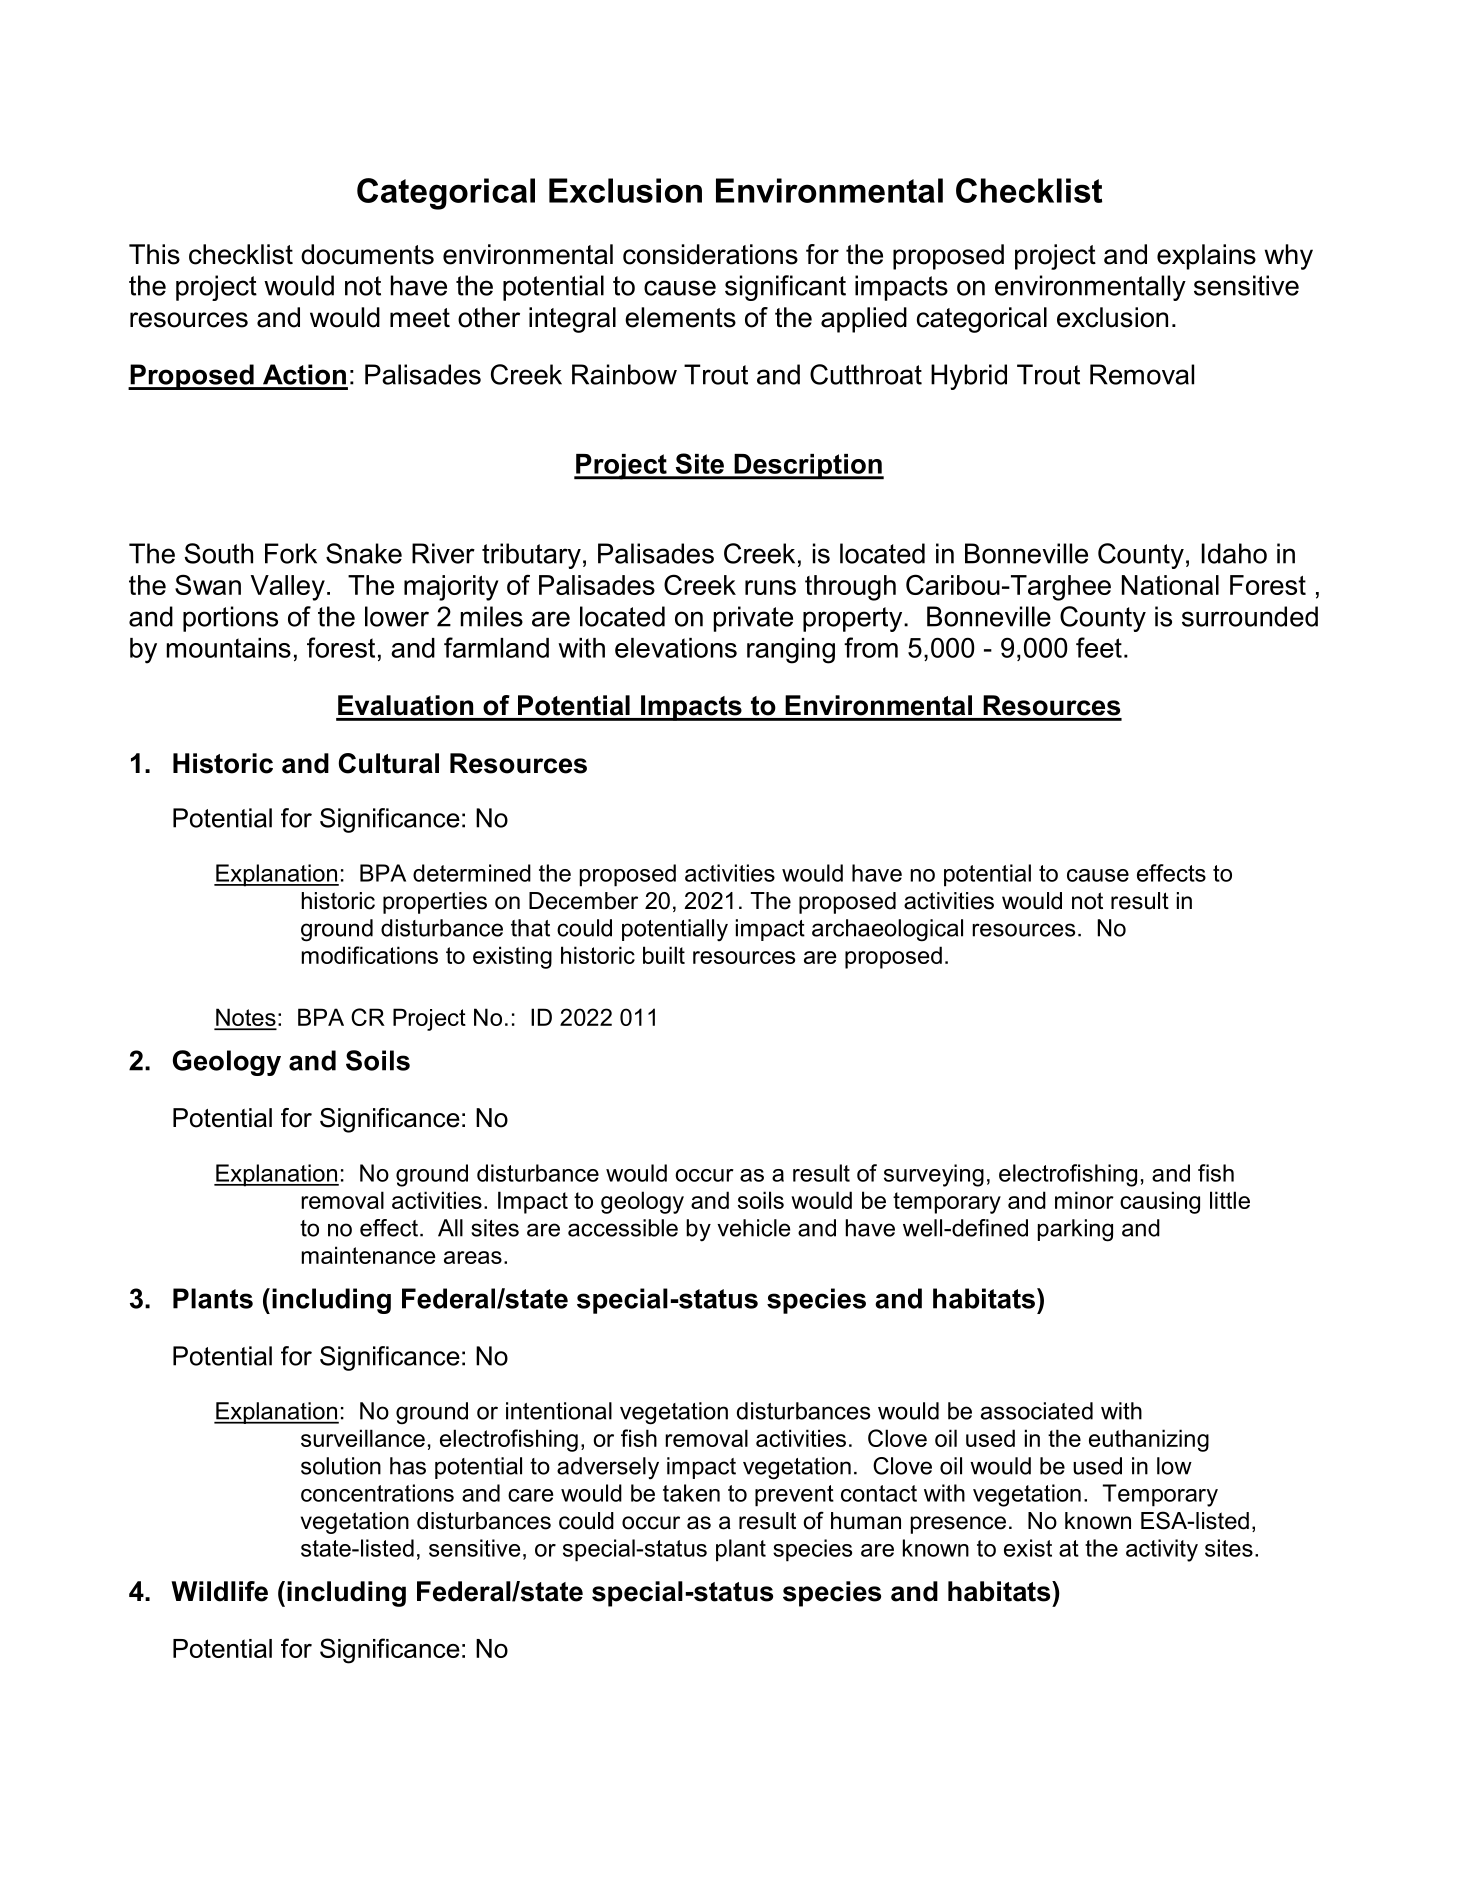 Image resolution: width=1458 pixels, height=1887 pixels. What do you see at coordinates (1170, 585) in the screenshot?
I see `National` at bounding box center [1170, 585].
